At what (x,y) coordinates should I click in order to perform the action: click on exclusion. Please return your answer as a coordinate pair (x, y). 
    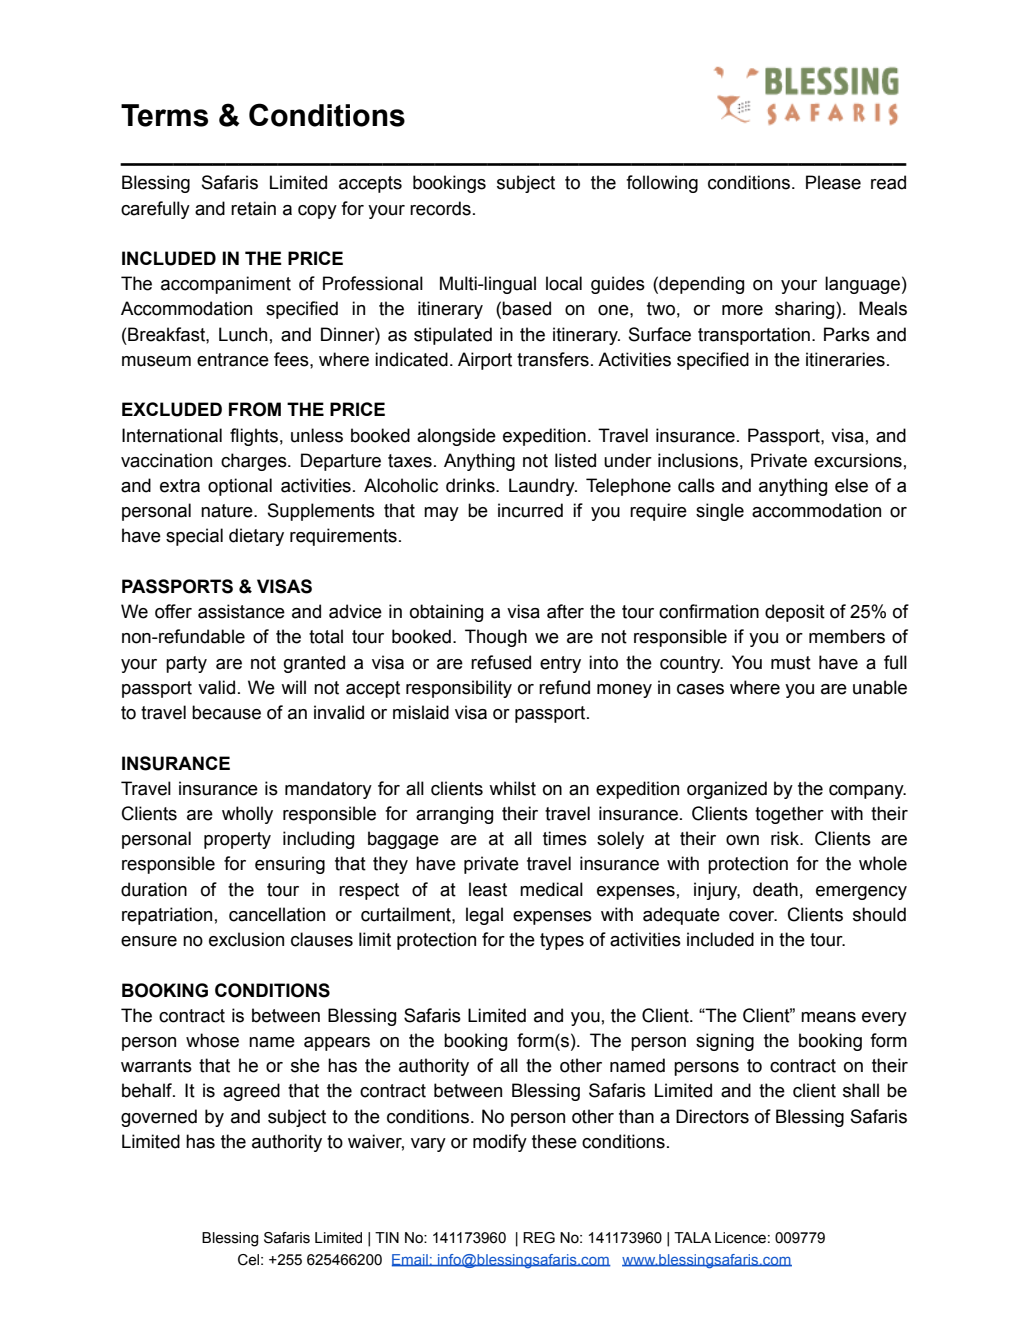
    Looking at the image, I should click on (246, 939).
